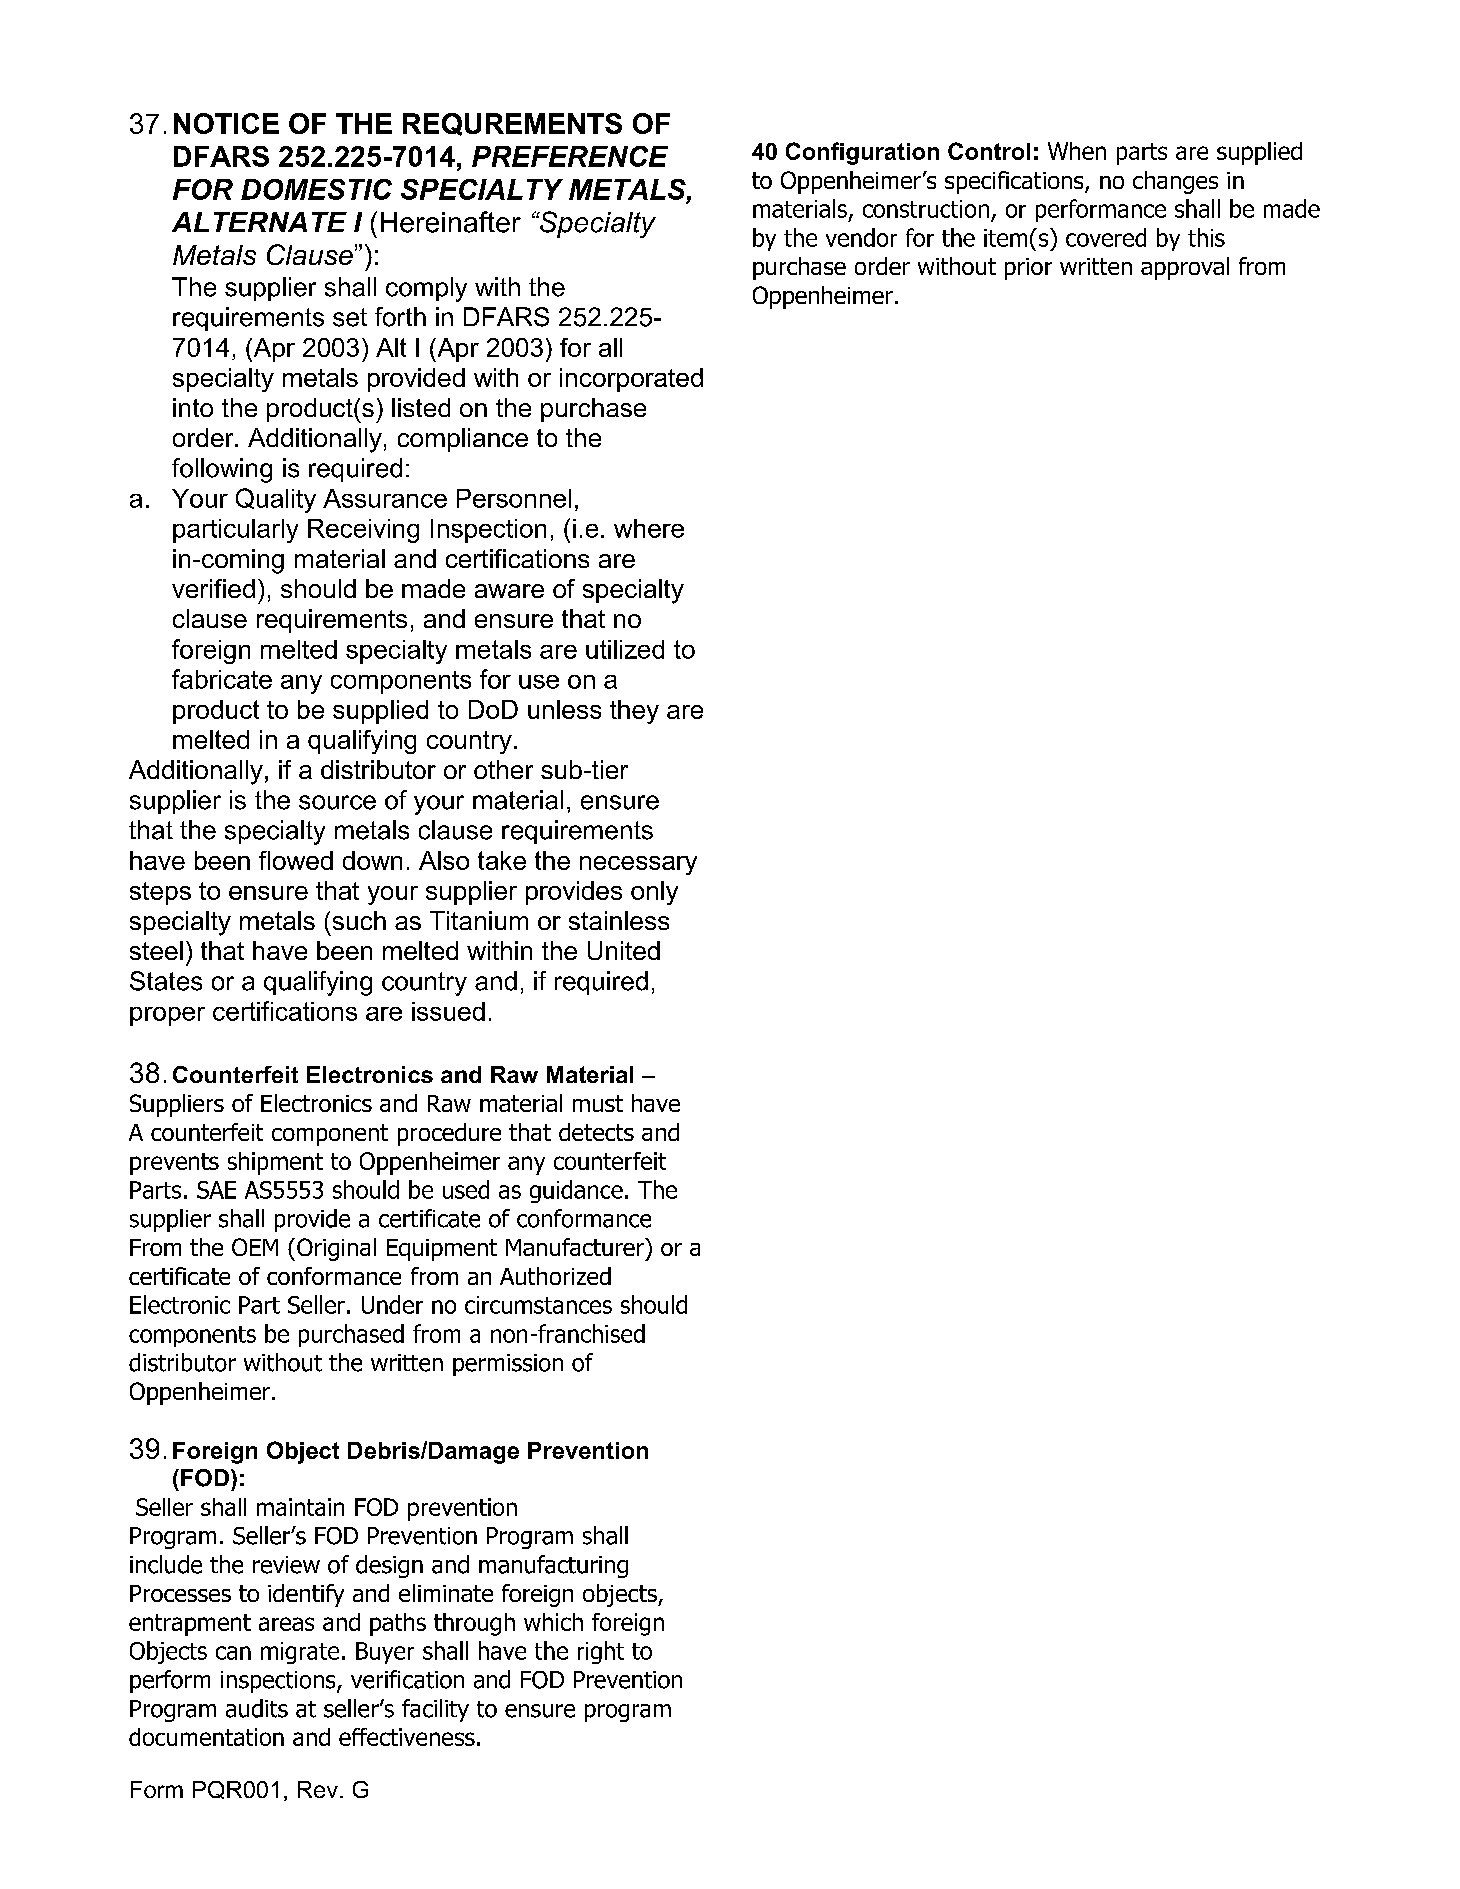 Image resolution: width=1460 pixels, height=1889 pixels. Describe the element at coordinates (570, 156) in the page. I see `PREFERENCE` at that location.
